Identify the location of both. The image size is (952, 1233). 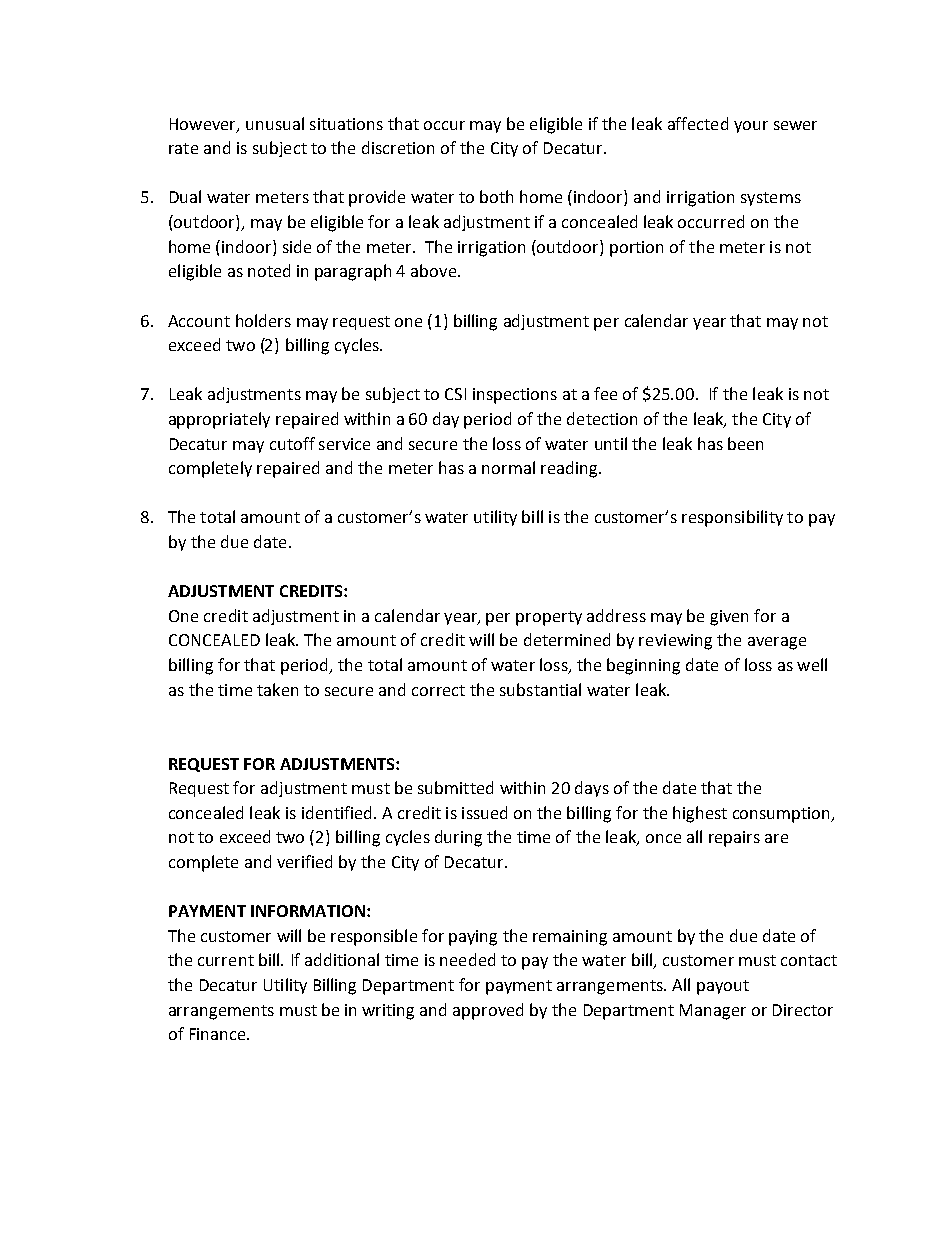
(496, 196).
